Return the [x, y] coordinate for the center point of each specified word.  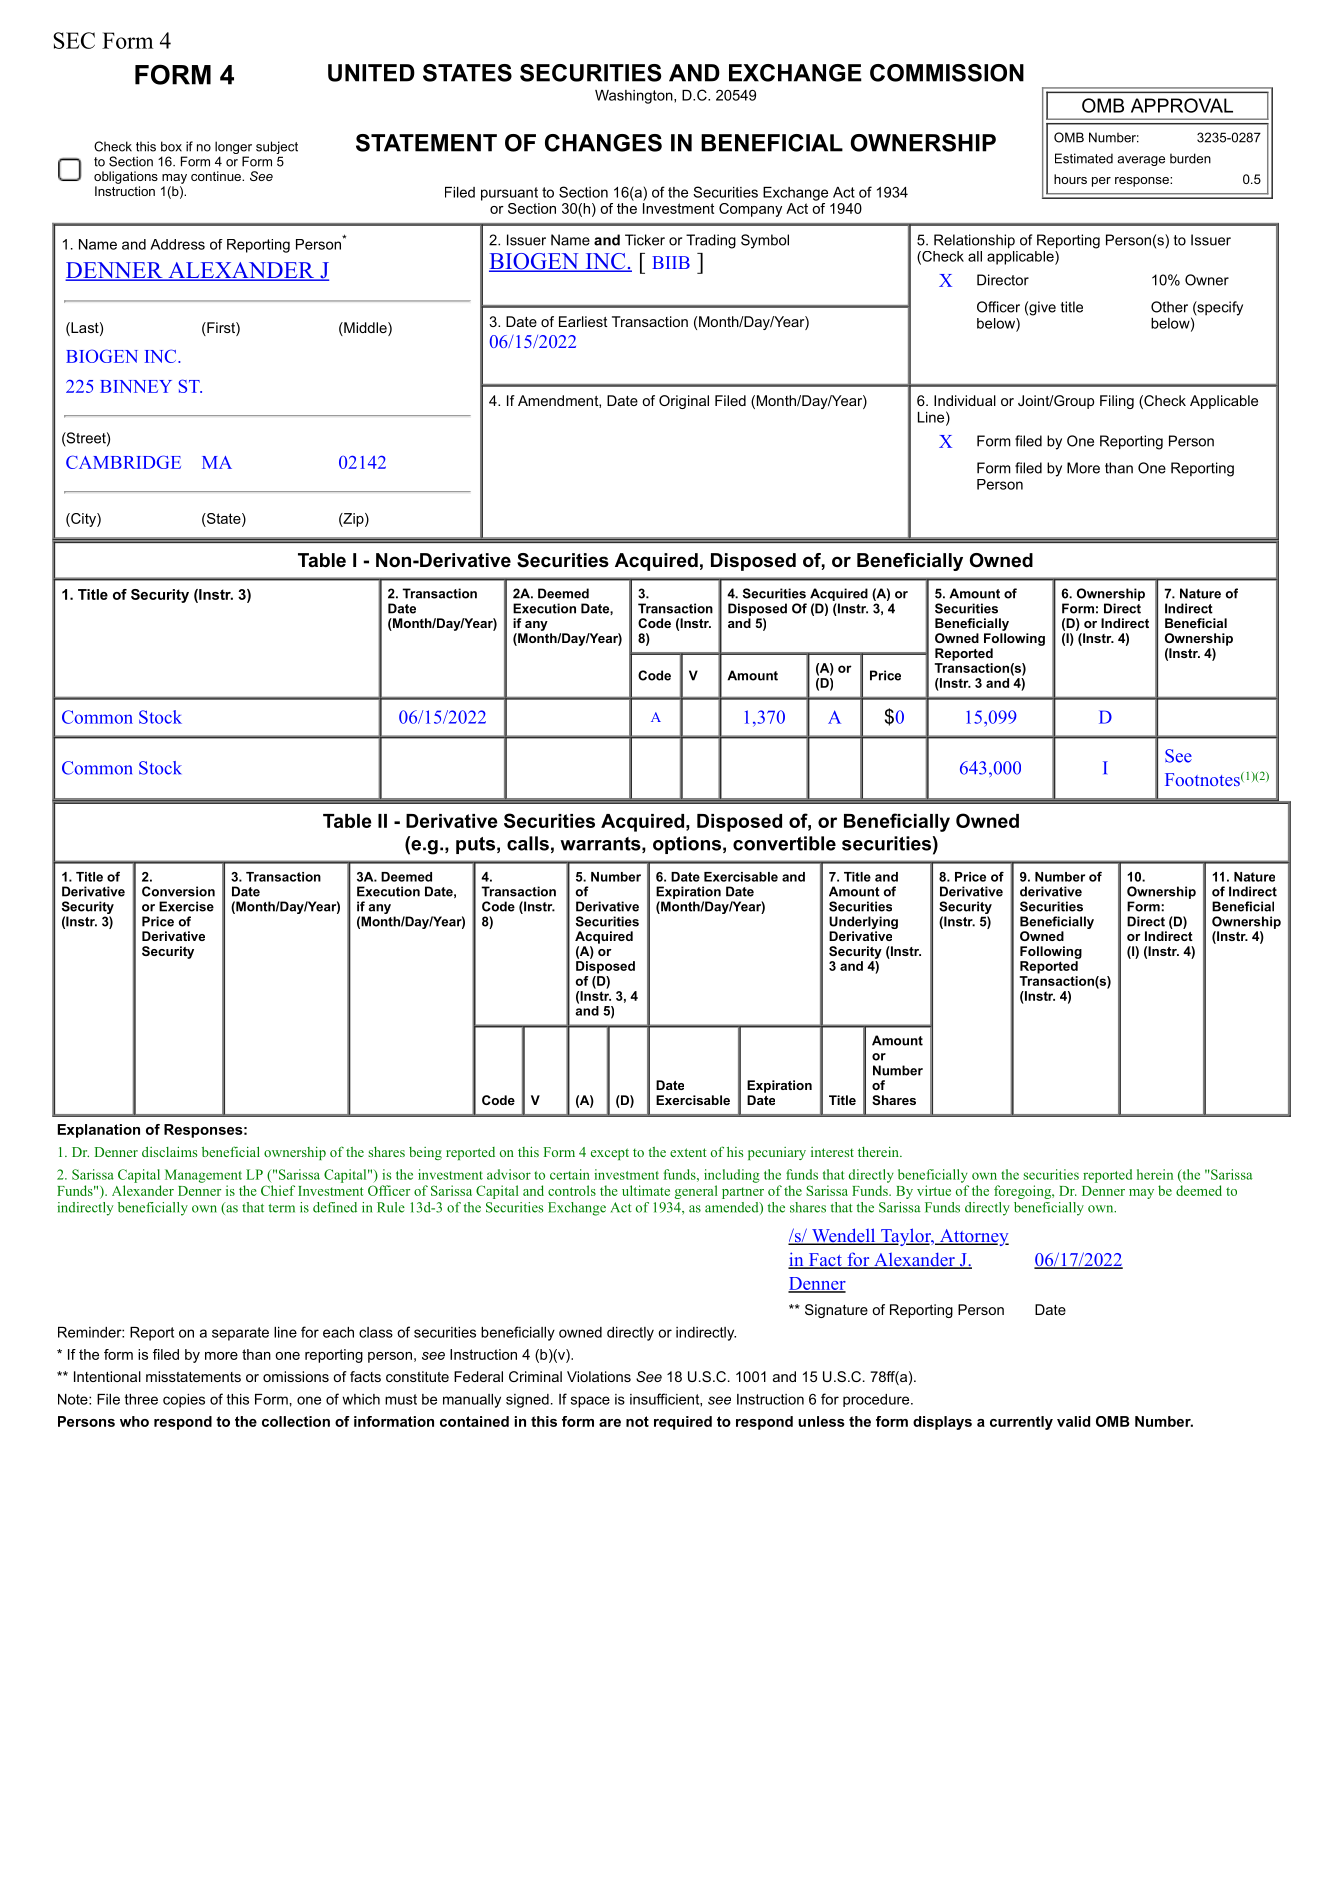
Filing [1117, 402]
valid [1073, 1421]
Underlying [863, 922]
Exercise [186, 906]
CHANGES [603, 143]
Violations [599, 1376]
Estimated [1084, 158]
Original [684, 402]
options [687, 845]
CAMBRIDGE [123, 462]
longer [233, 149]
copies [184, 1401]
